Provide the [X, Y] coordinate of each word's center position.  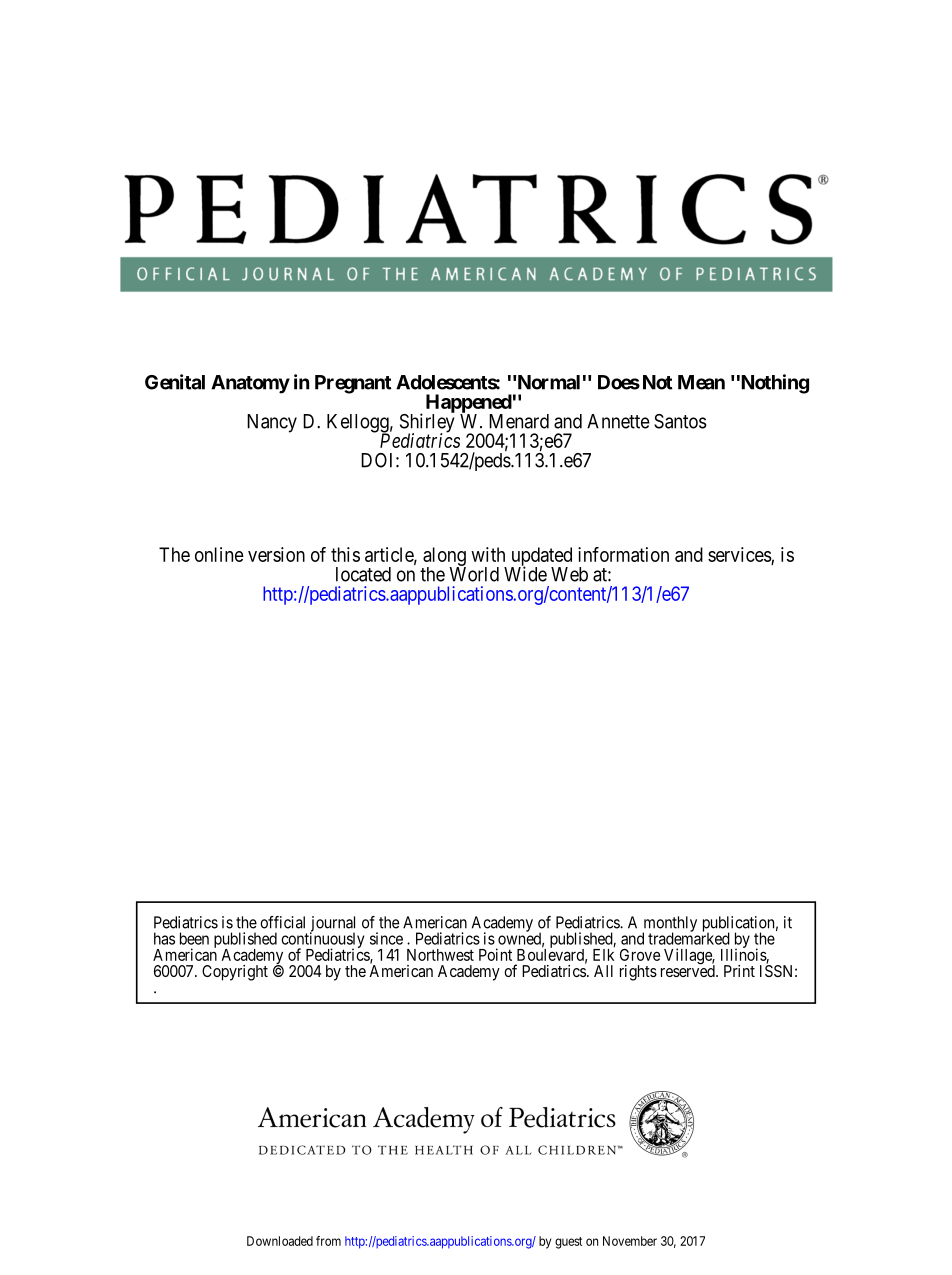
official [282, 922]
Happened [469, 404]
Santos [680, 421]
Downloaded [280, 1241]
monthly [669, 925]
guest [568, 1243]
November [630, 1241]
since [386, 938]
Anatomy [250, 384]
